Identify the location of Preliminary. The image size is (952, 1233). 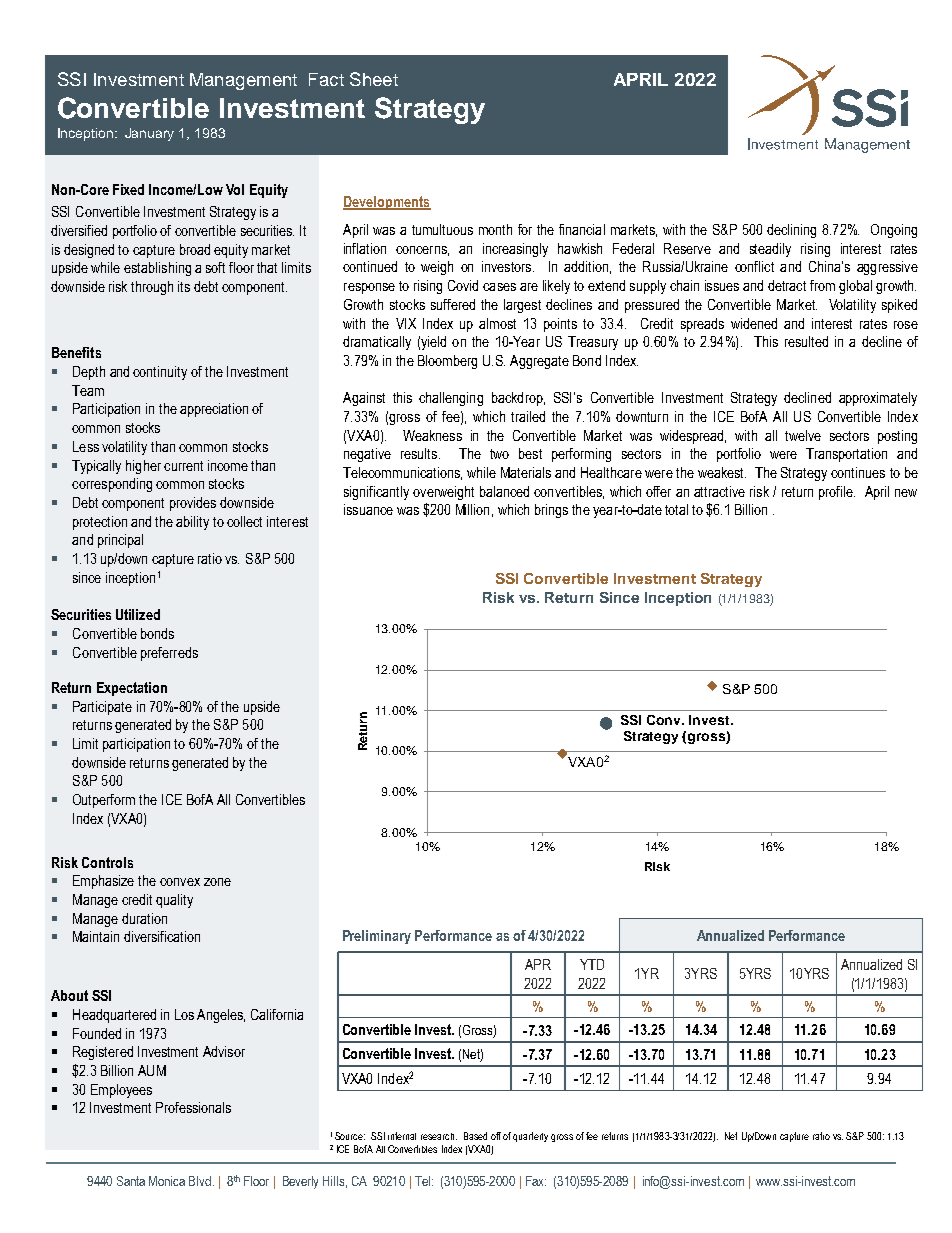
(377, 937).
